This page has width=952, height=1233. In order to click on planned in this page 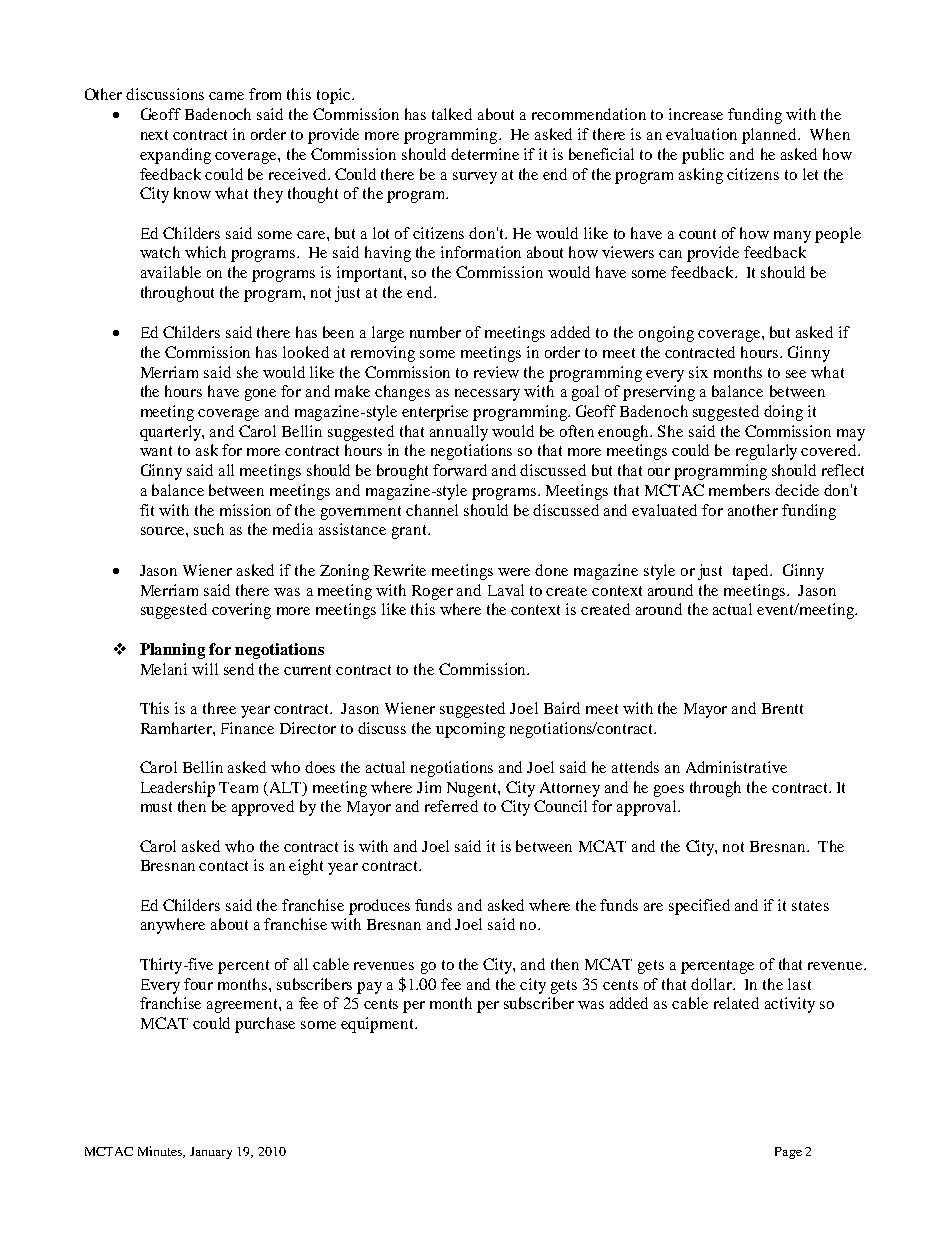, I will do `click(770, 136)`.
